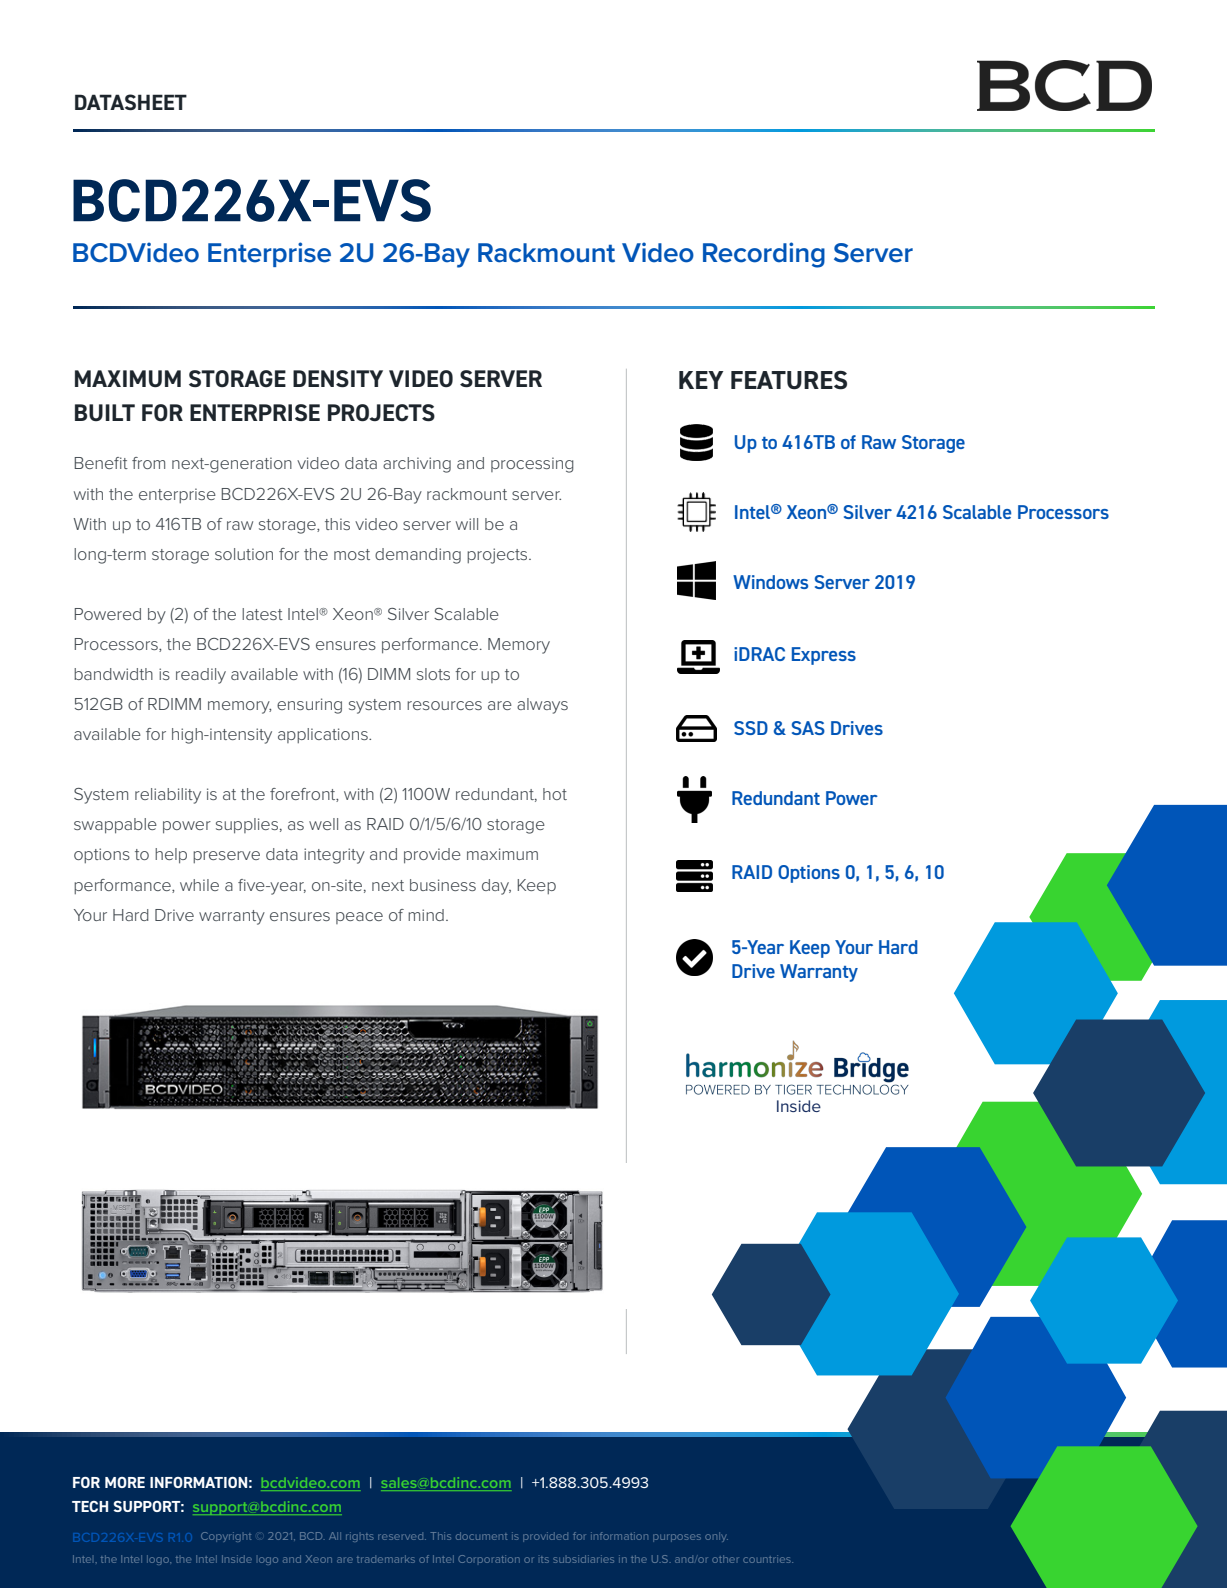 The height and width of the page is (1588, 1227). Describe the element at coordinates (764, 255) in the page. I see `Recording` at that location.
